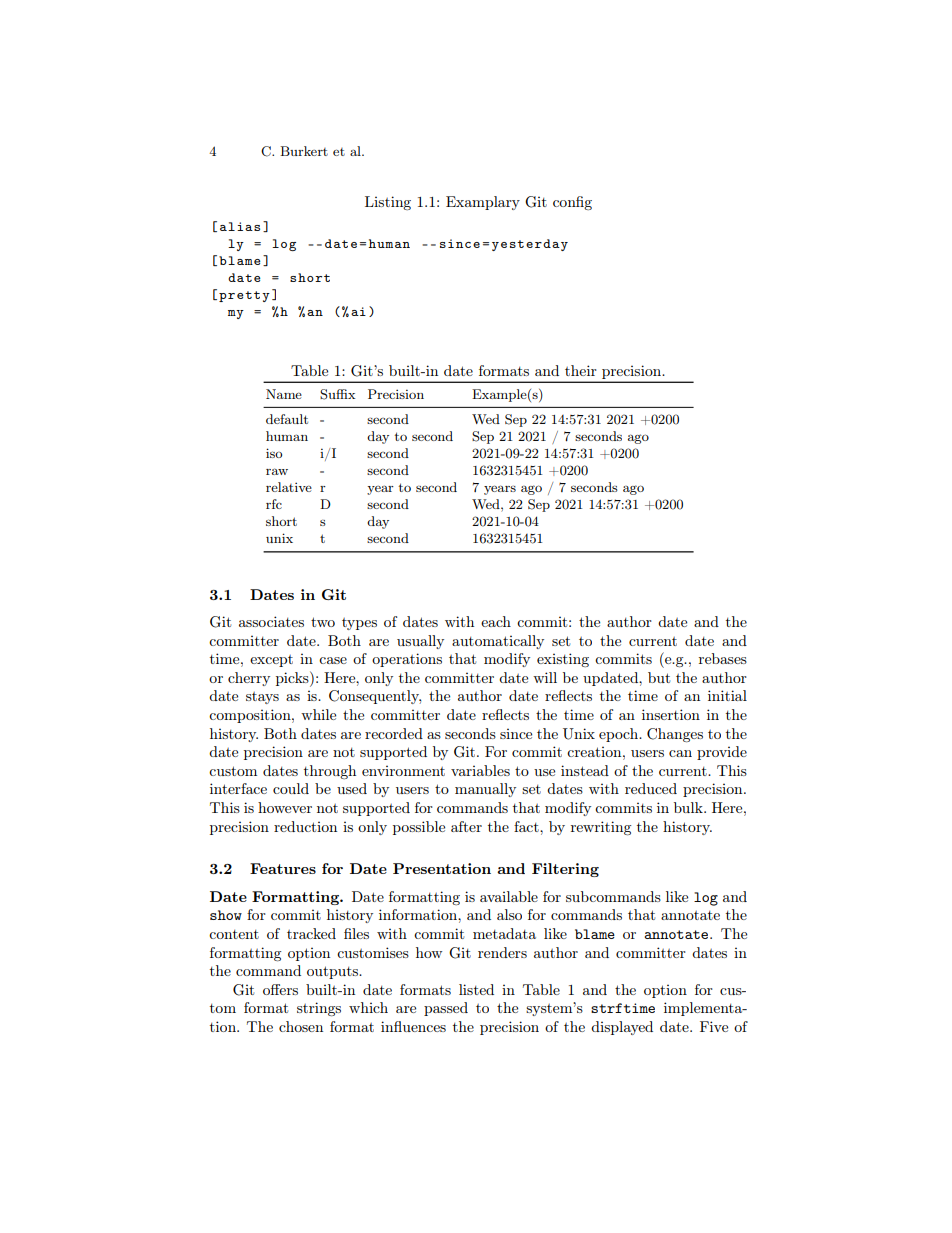  I want to click on each, so click(496, 621).
